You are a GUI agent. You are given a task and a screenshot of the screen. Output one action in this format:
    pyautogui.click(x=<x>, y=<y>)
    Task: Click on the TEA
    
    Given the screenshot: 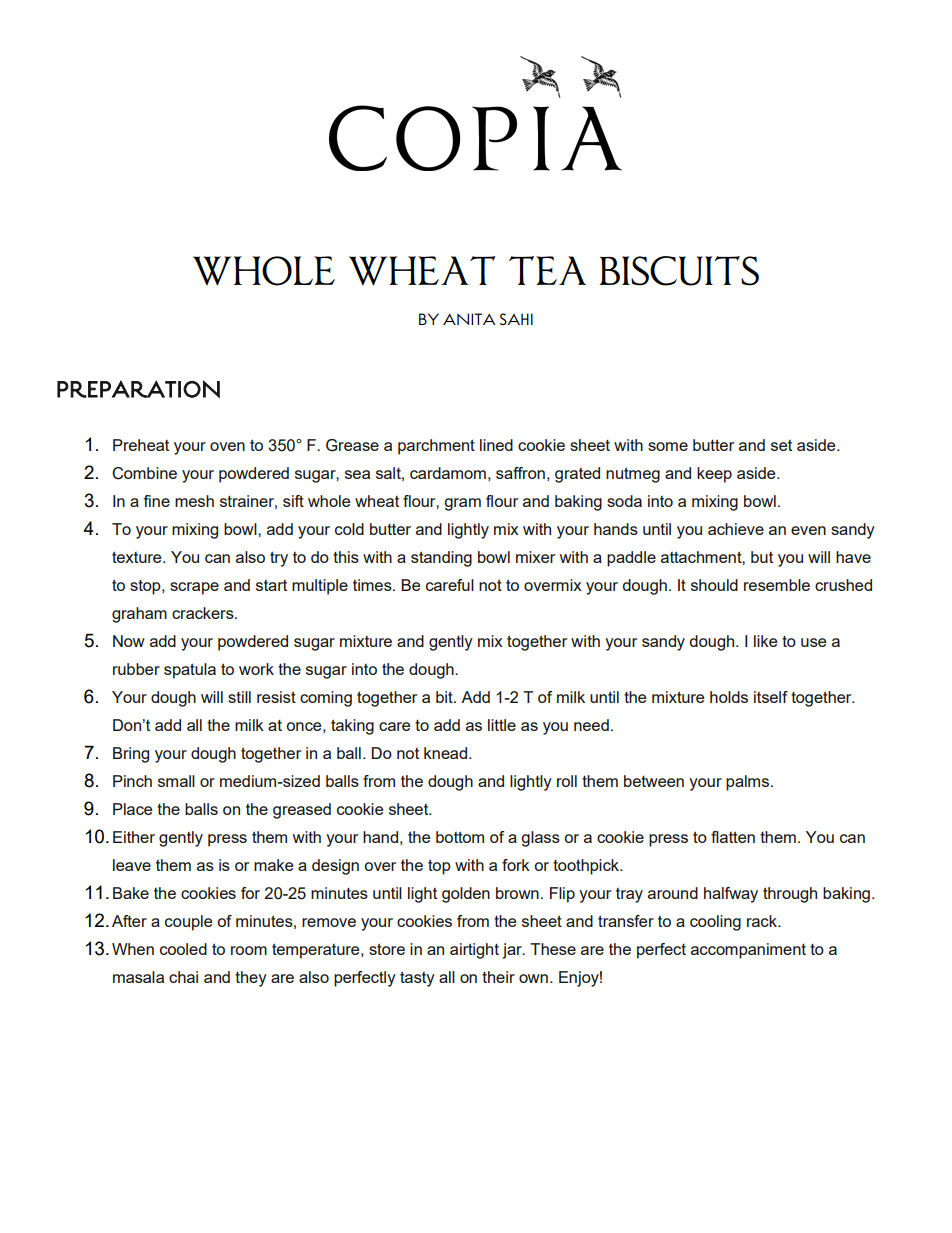 What is the action you would take?
    pyautogui.click(x=547, y=270)
